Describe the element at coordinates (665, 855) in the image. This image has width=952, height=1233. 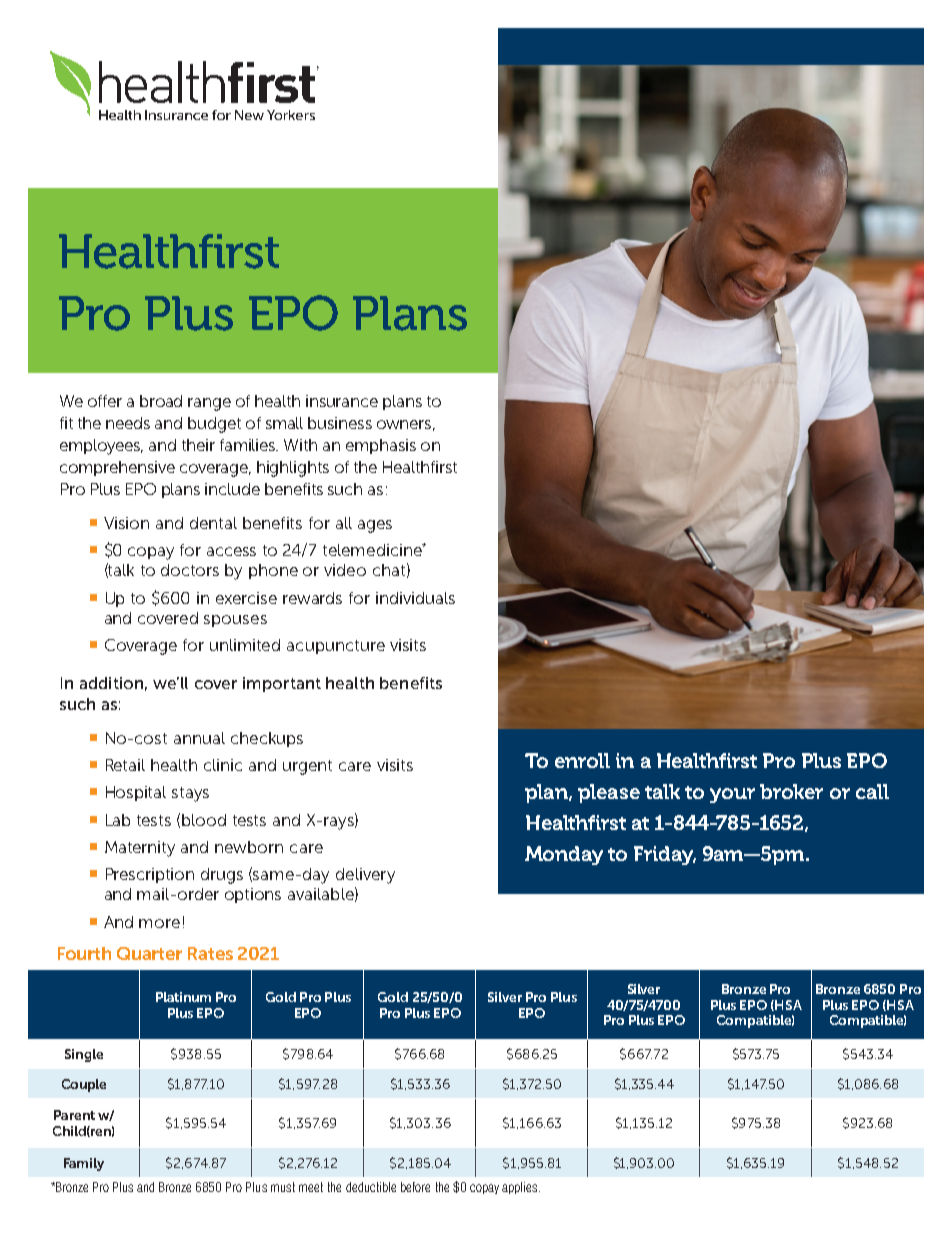
I see `Friday` at that location.
